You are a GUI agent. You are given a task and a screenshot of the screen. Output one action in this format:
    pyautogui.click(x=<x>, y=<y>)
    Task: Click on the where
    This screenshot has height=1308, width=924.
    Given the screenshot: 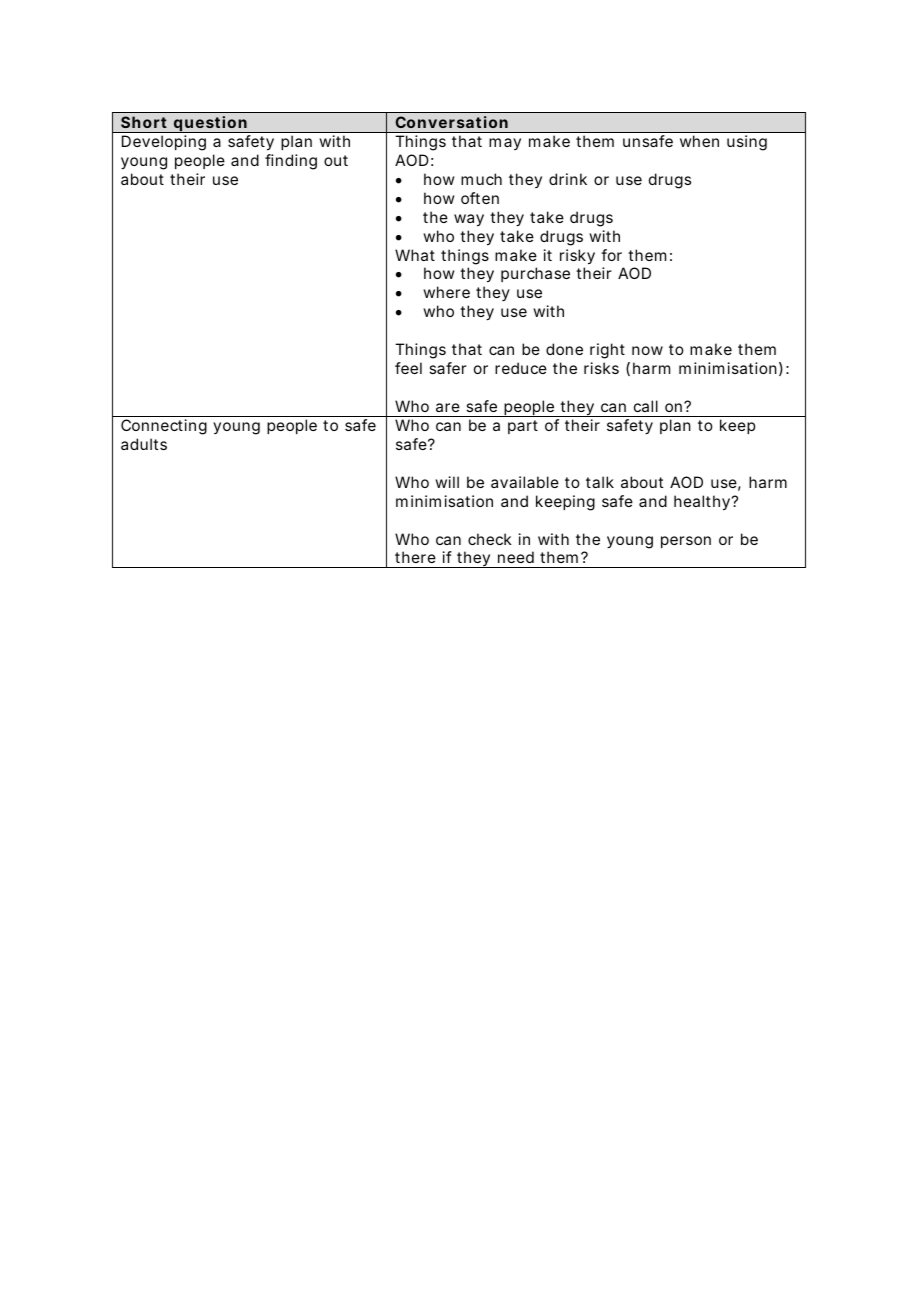 What is the action you would take?
    pyautogui.click(x=446, y=292)
